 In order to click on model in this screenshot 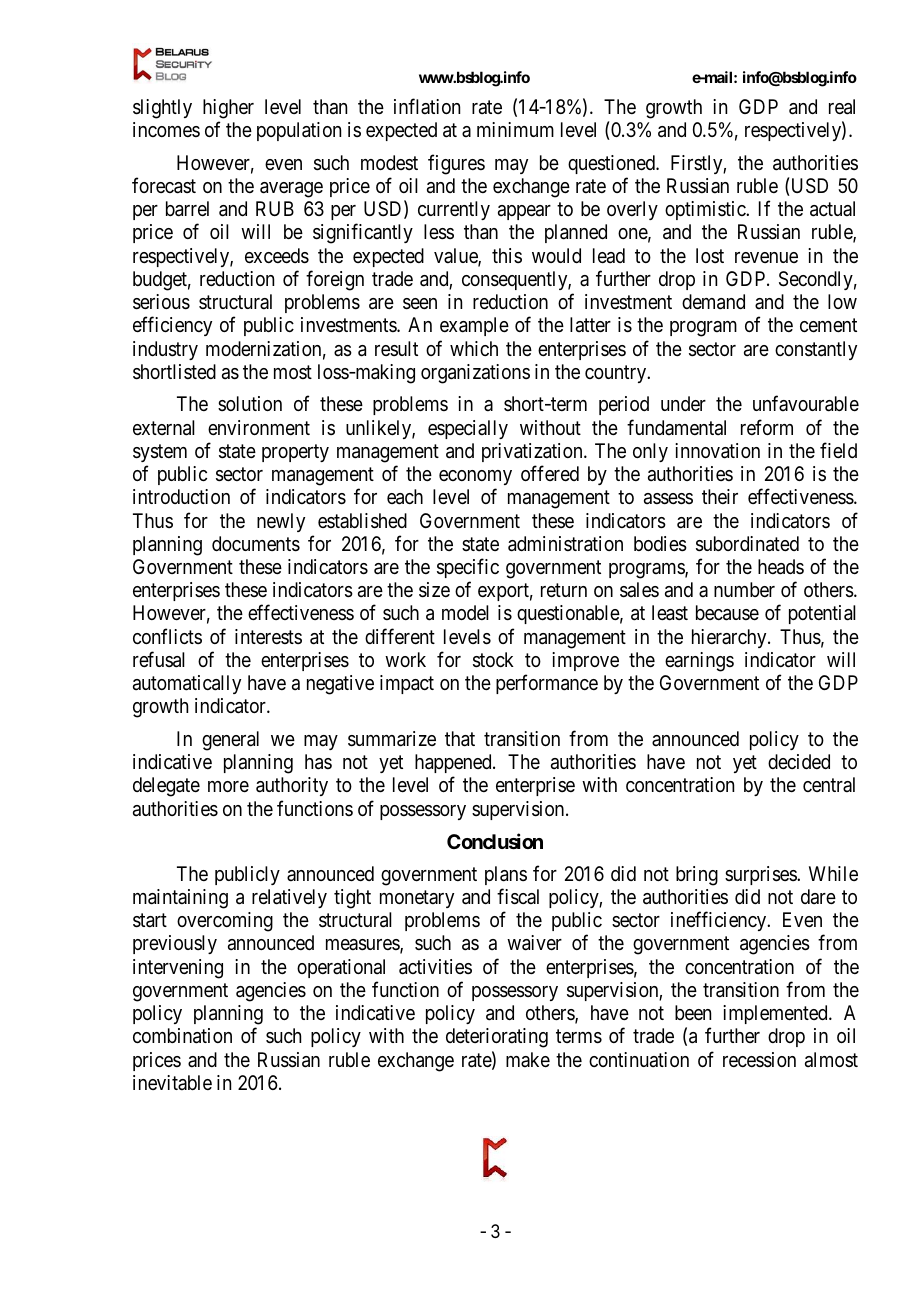, I will do `click(465, 612)`.
